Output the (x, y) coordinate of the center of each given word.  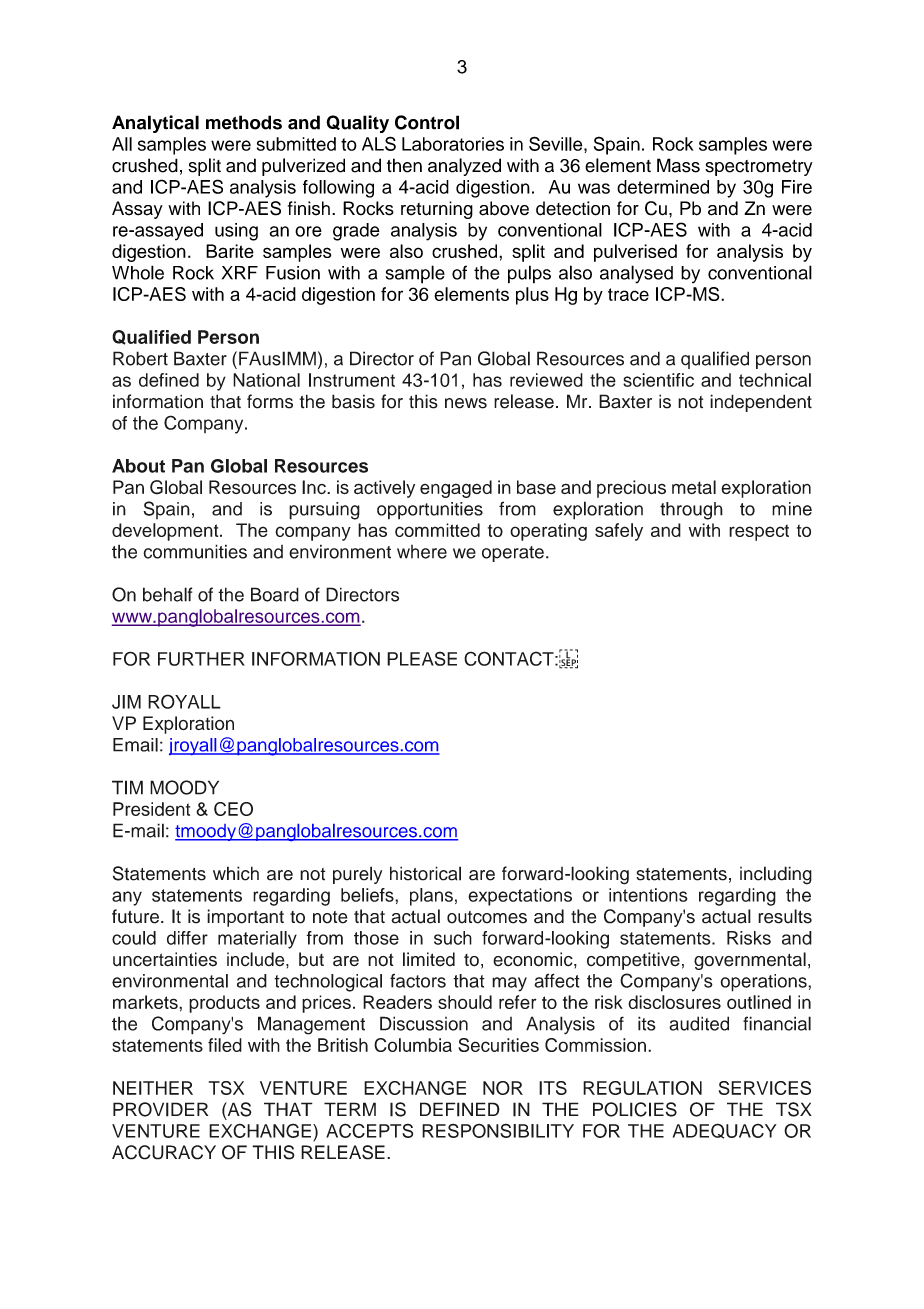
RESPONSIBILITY (498, 1130)
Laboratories (453, 144)
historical (425, 873)
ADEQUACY (725, 1131)
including (776, 875)
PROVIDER (160, 1109)
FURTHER (201, 659)
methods (244, 122)
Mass (678, 165)
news (466, 403)
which (236, 873)
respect (759, 532)
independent (761, 403)
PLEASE (422, 658)
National (266, 380)
